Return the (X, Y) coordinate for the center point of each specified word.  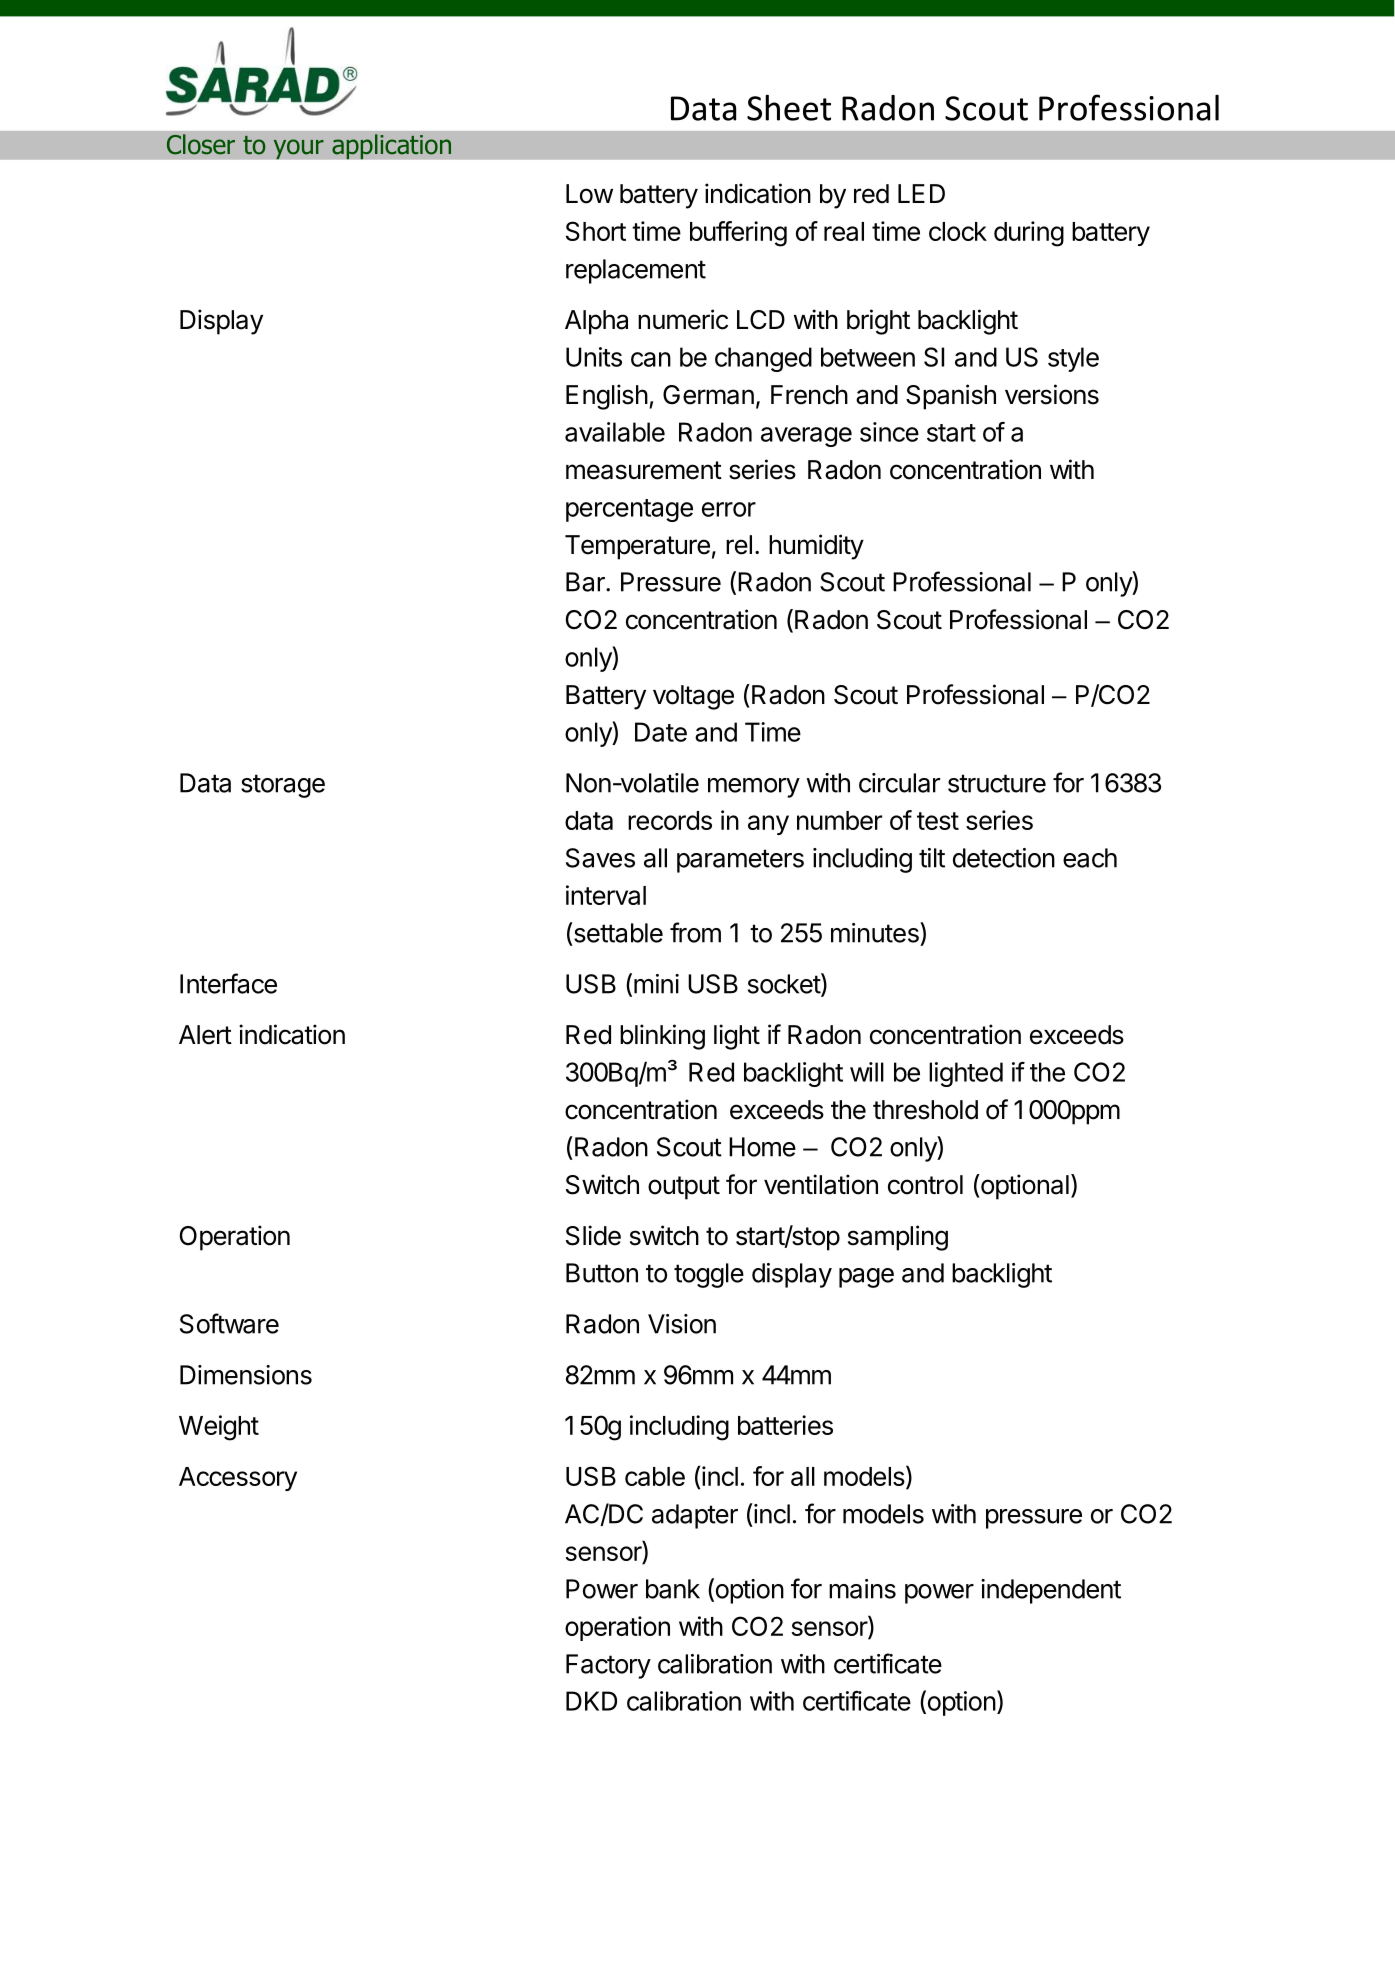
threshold (925, 1110)
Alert (205, 1035)
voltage (693, 697)
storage (283, 786)
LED (921, 193)
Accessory (238, 1479)
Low (589, 194)
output (684, 1188)
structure (997, 783)
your (298, 149)
